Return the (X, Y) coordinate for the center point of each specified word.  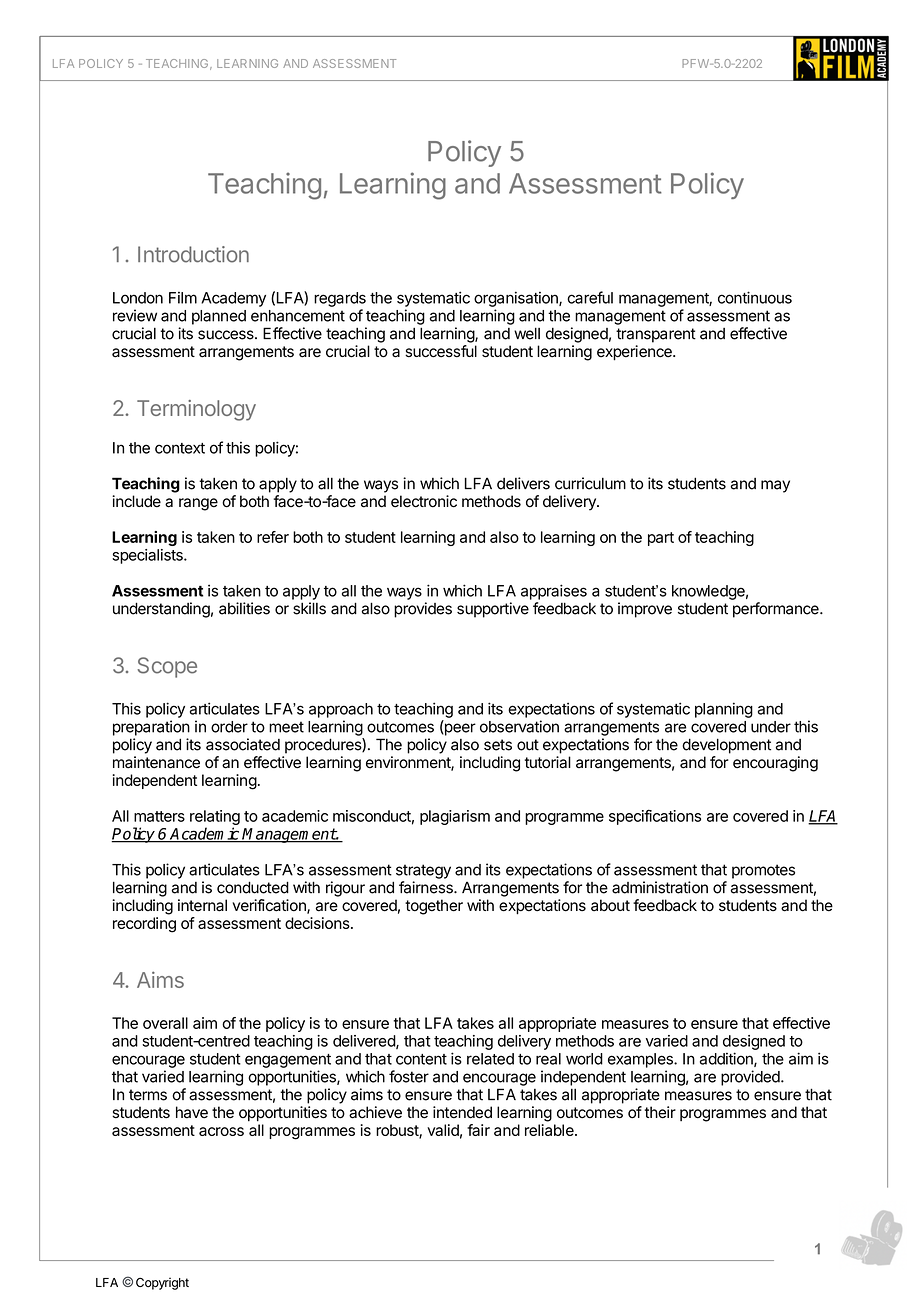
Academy (233, 299)
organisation (517, 299)
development (726, 746)
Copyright (162, 1283)
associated (243, 744)
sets (498, 745)
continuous (755, 297)
